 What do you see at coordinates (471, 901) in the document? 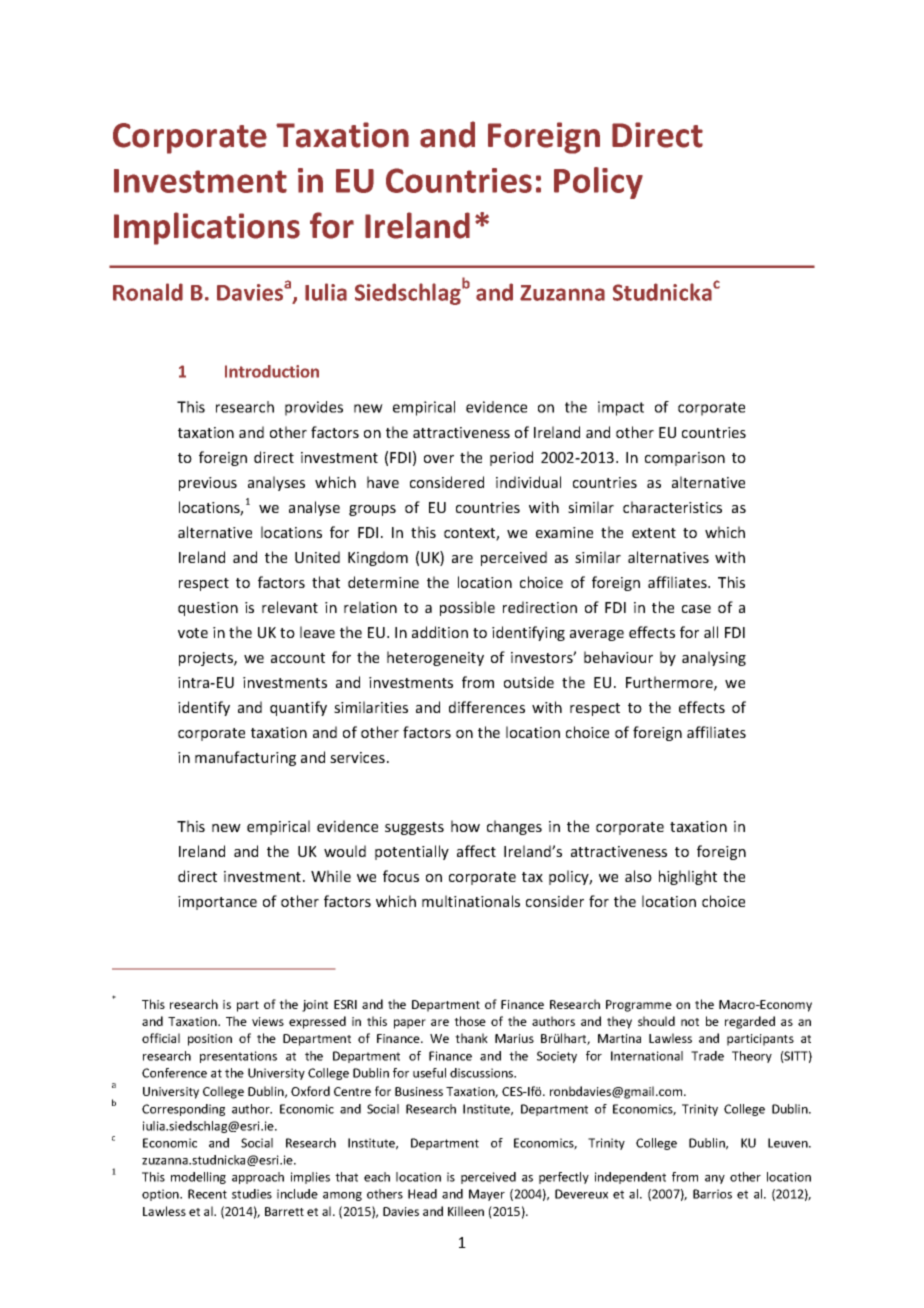
I see `multinationals` at bounding box center [471, 901].
